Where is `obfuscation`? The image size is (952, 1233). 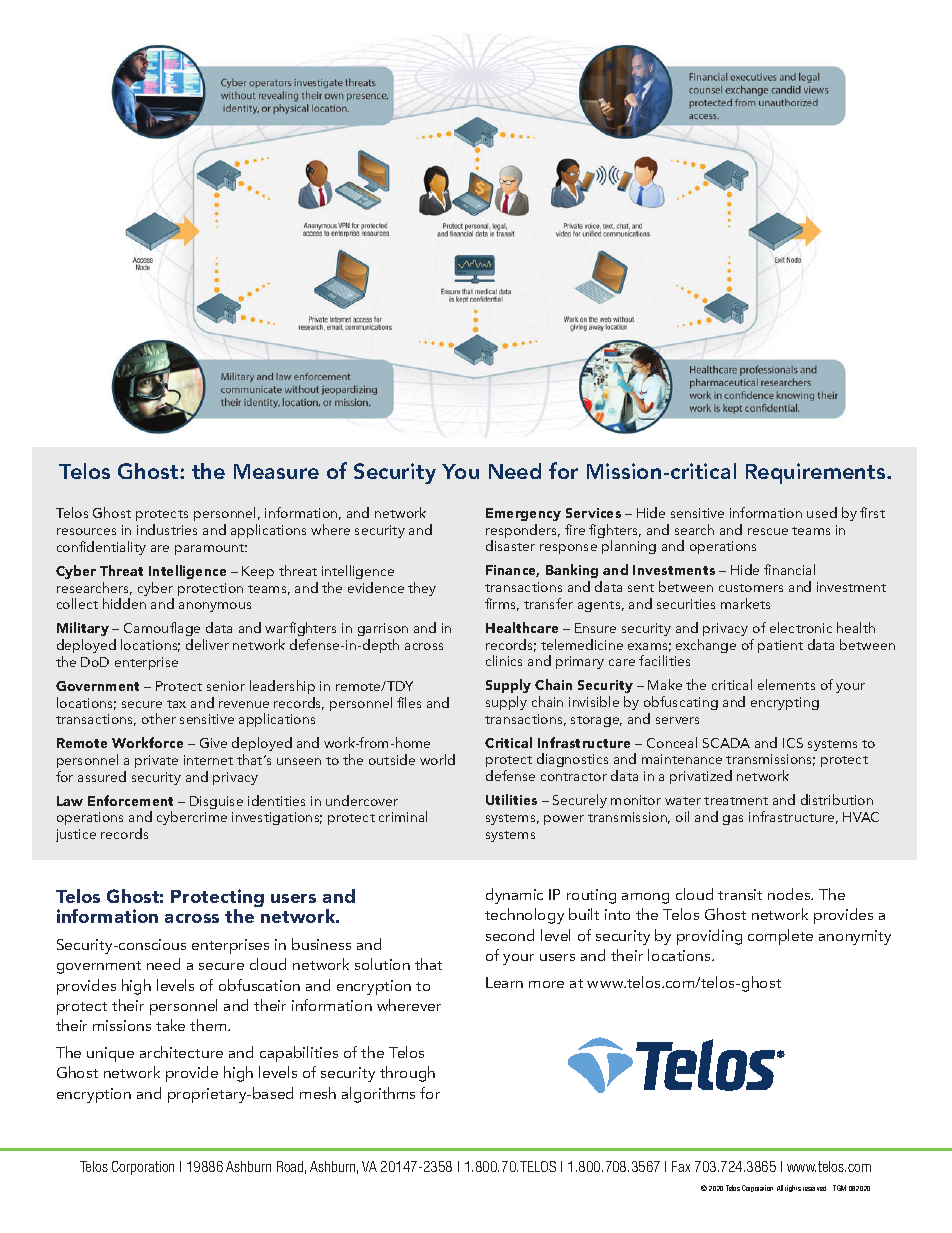 obfuscation is located at coordinates (259, 985).
